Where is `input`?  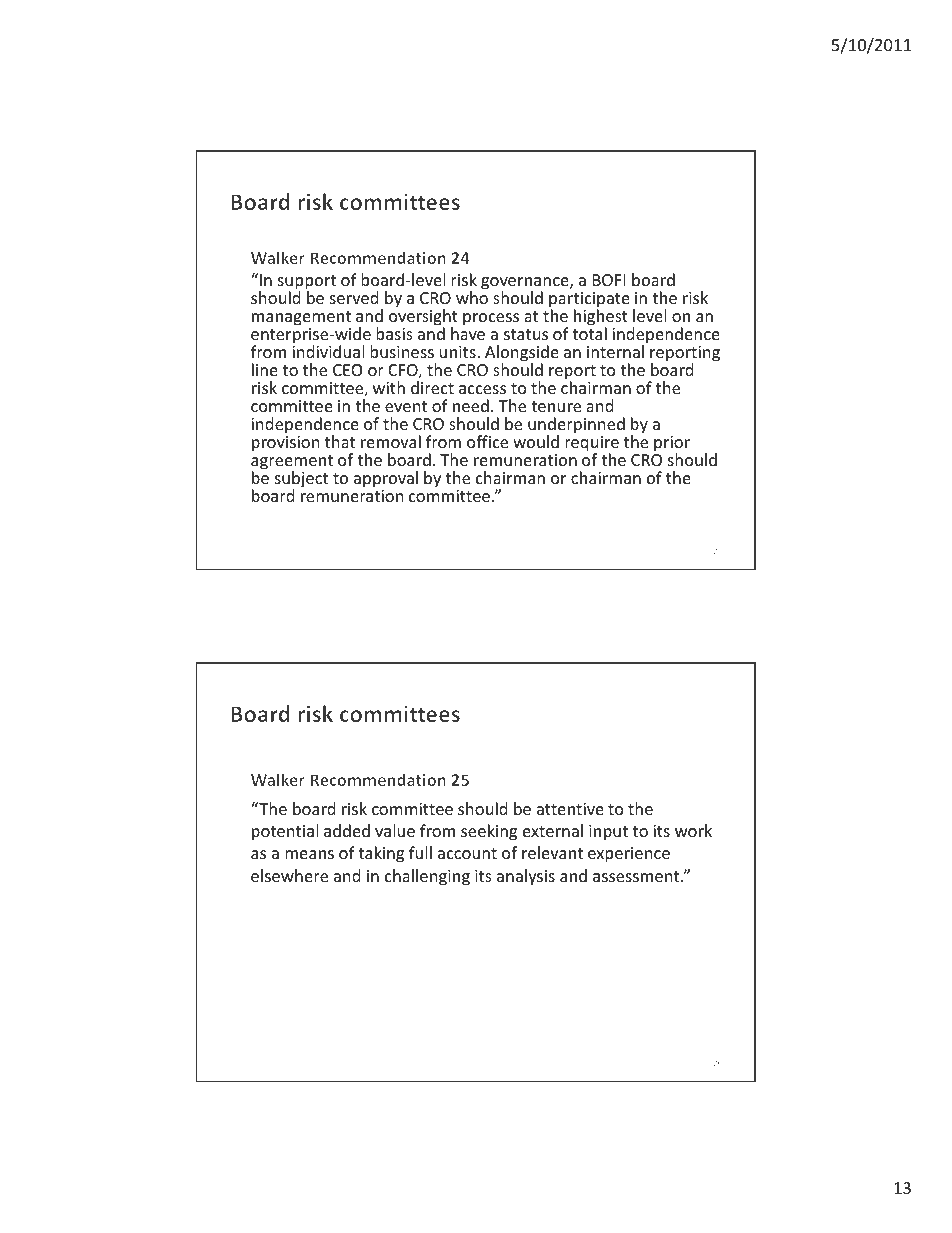 input is located at coordinates (608, 833).
